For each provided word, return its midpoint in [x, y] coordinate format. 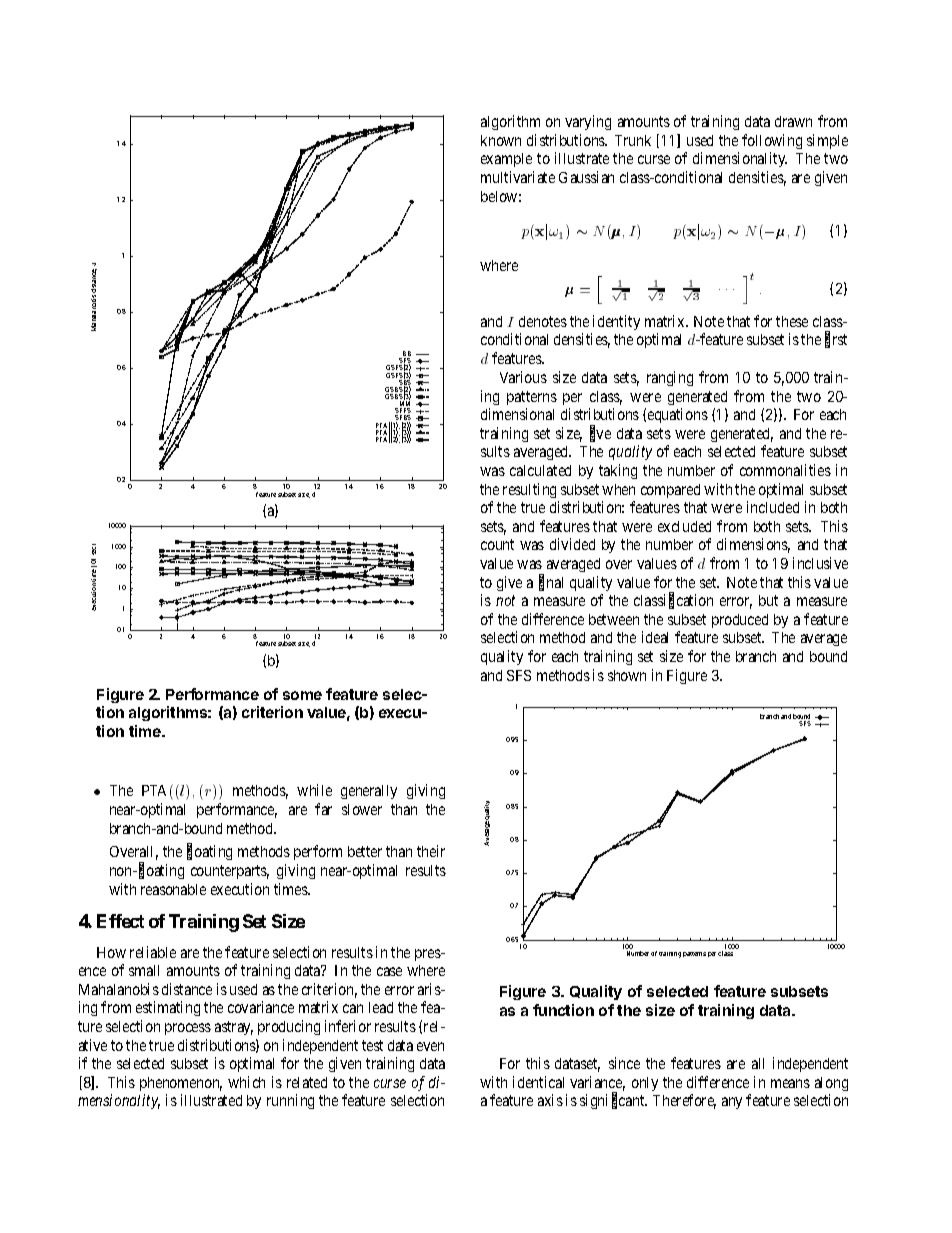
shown [627, 675]
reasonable [173, 889]
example [506, 160]
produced [740, 621]
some [302, 695]
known [501, 140]
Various [523, 377]
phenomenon [181, 1084]
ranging [670, 378]
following [772, 141]
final [551, 583]
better [365, 851]
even [430, 1046]
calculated [540, 470]
